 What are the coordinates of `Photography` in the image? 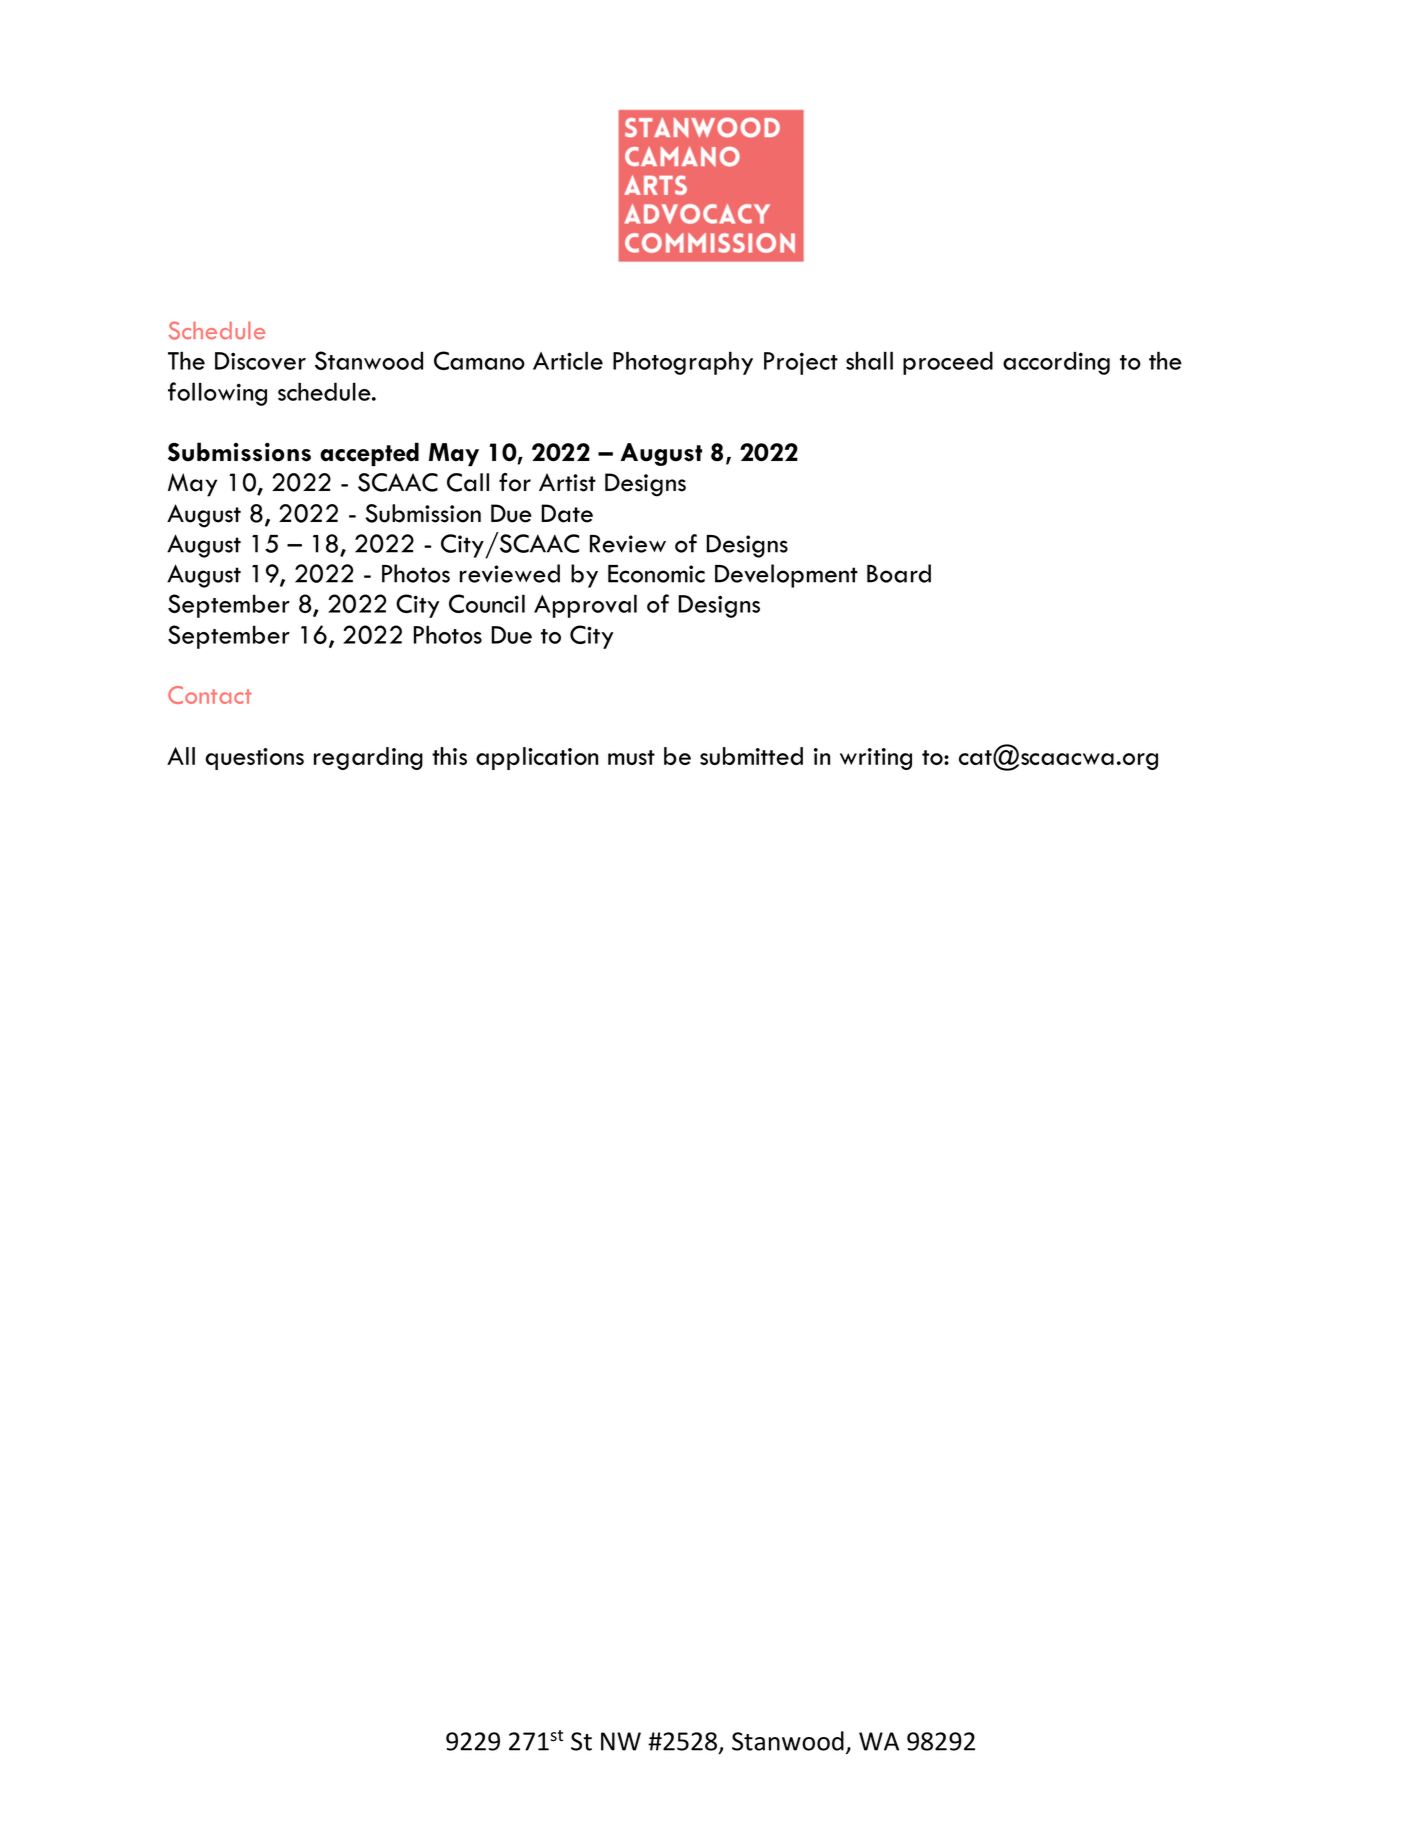 It's located at (683, 363).
